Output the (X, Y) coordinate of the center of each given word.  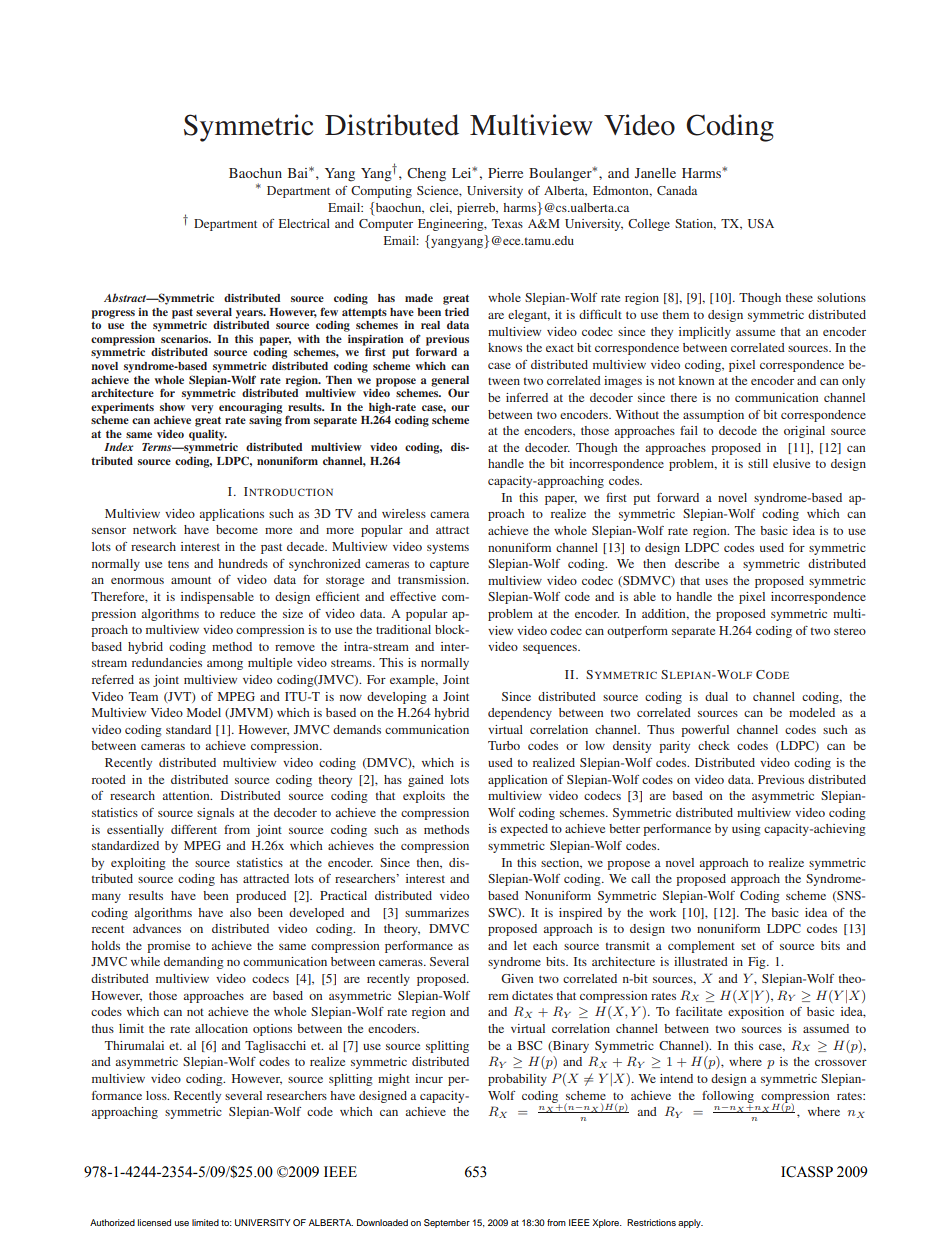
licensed (154, 1222)
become (237, 529)
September (447, 1223)
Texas (507, 223)
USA (761, 223)
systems (448, 548)
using (746, 830)
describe (697, 563)
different (194, 829)
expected (524, 830)
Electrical (304, 223)
